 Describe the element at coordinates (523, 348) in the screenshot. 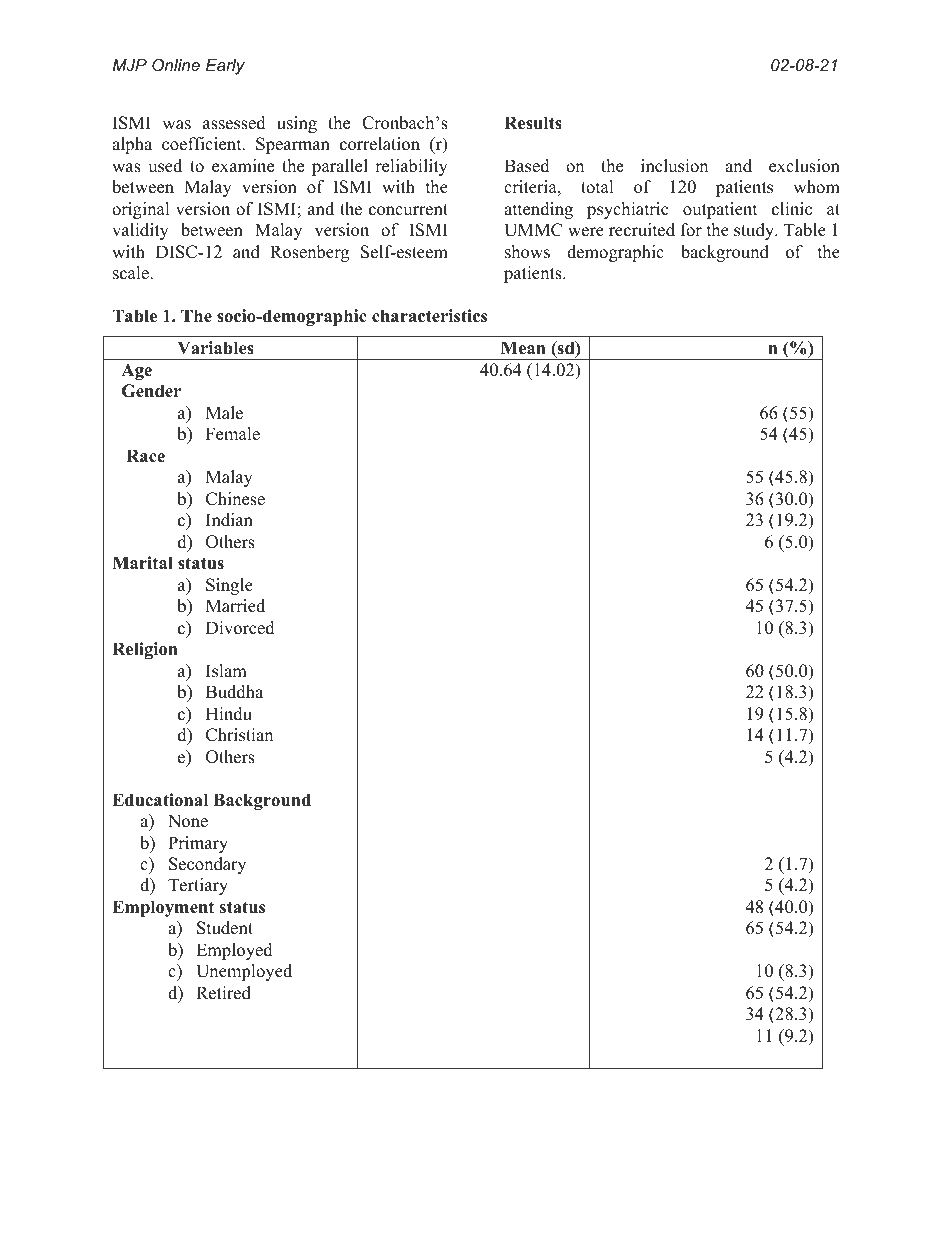

I see `Mean` at that location.
